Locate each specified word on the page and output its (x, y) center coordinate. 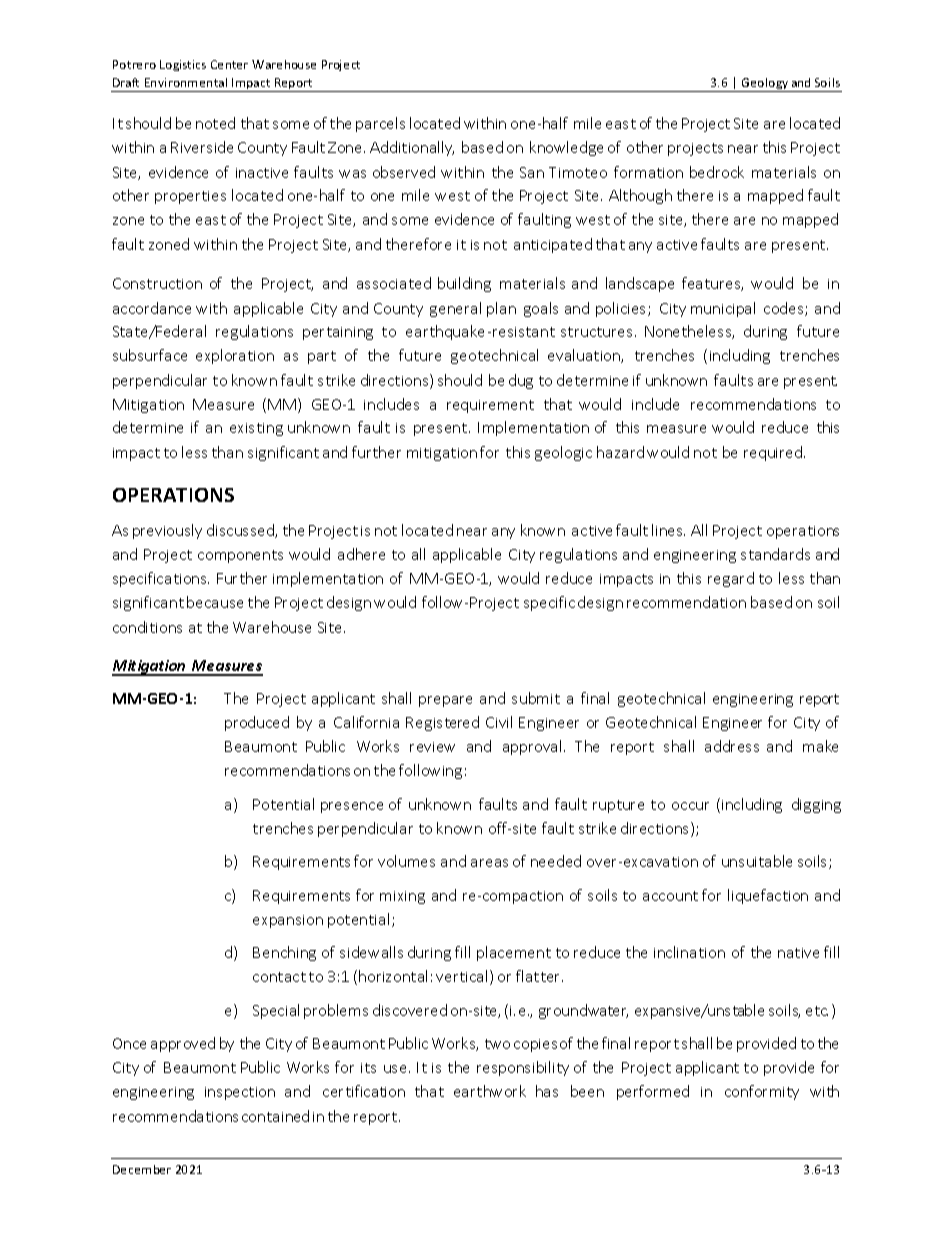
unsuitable (757, 861)
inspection (240, 1093)
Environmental (186, 82)
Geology (765, 85)
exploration (235, 356)
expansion (288, 921)
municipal (723, 309)
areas (489, 863)
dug (521, 381)
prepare (445, 701)
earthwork (490, 1091)
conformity (762, 1092)
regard (731, 579)
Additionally (412, 148)
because (215, 602)
